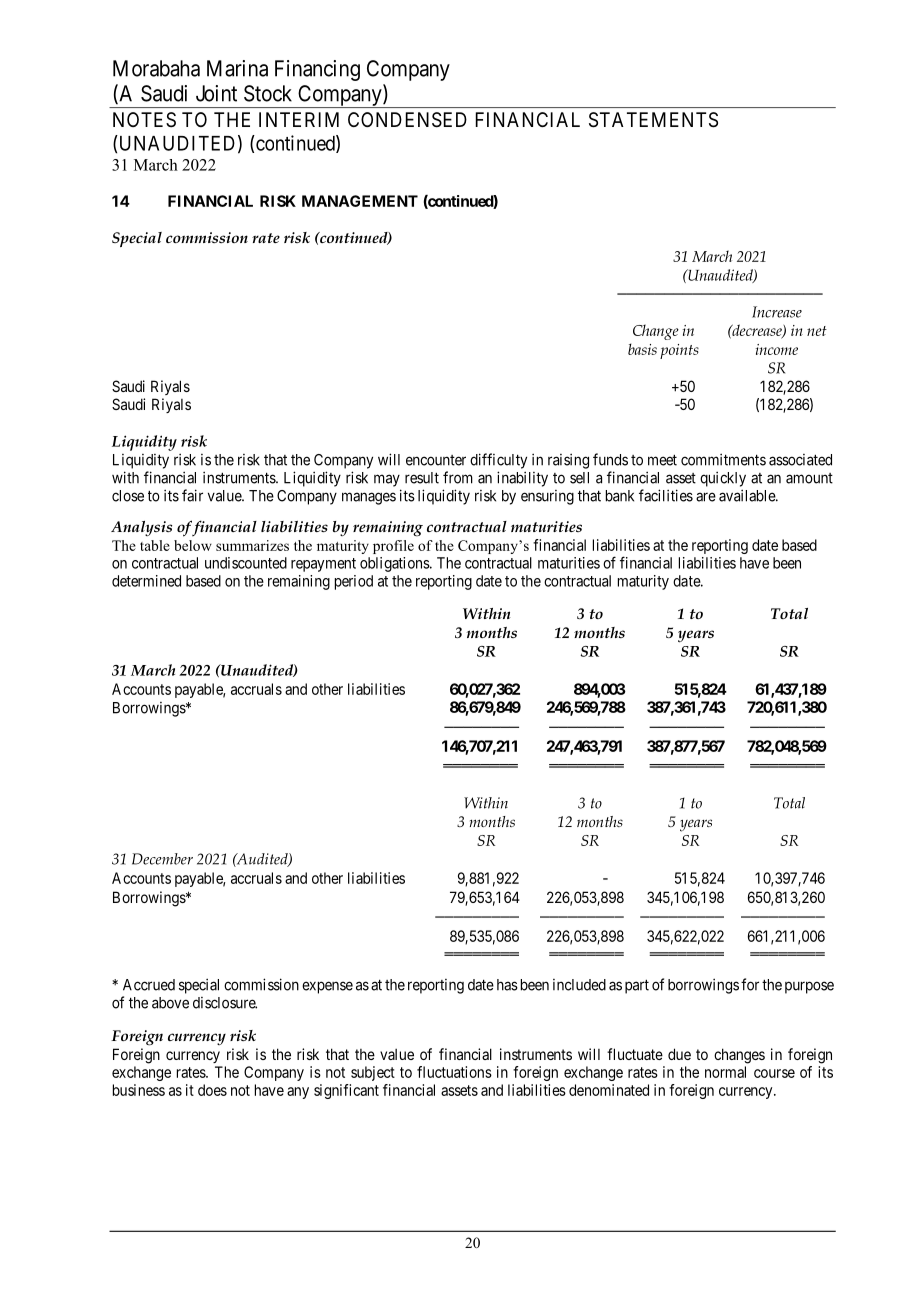 The height and width of the screenshot is (1307, 924). What do you see at coordinates (162, 859) in the screenshot?
I see `December` at bounding box center [162, 859].
